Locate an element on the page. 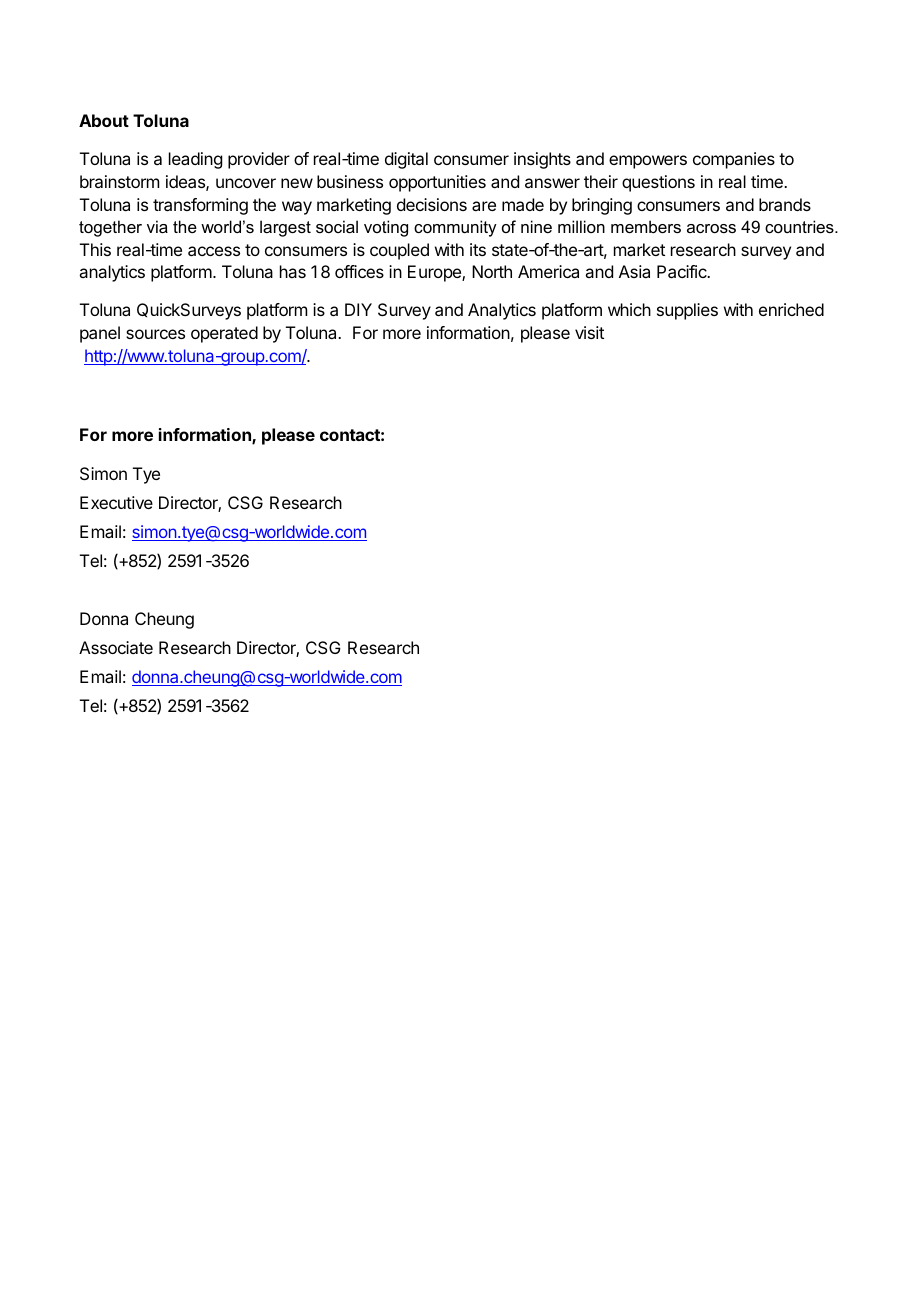  sources is located at coordinates (155, 334).
